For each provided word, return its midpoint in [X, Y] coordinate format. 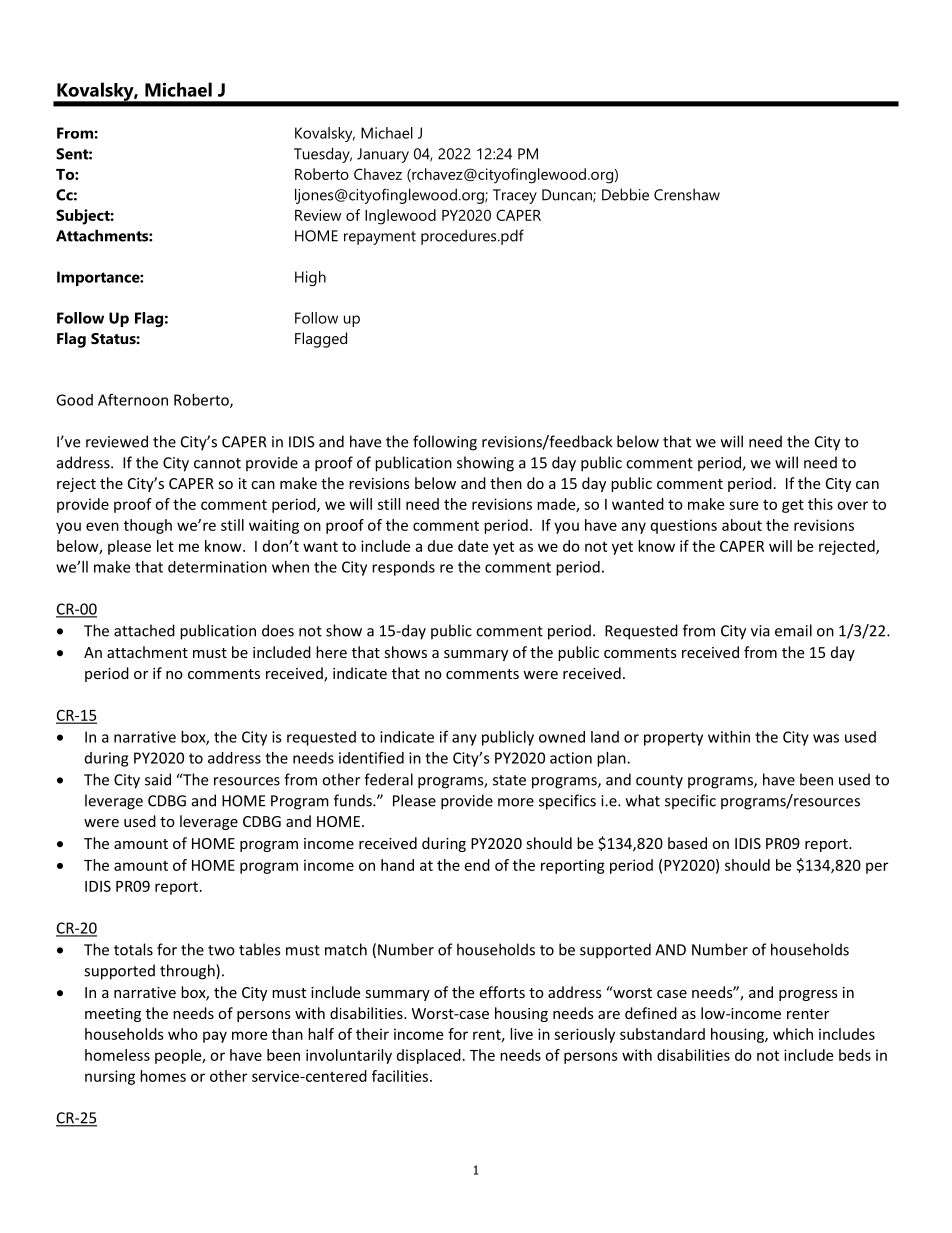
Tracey [515, 196]
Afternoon [133, 400]
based [687, 843]
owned [562, 737]
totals [133, 949]
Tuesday [323, 155]
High [310, 278]
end [477, 865]
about [742, 525]
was [826, 738]
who [183, 1034]
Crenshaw [687, 195]
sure [743, 505]
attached [144, 630]
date [473, 546]
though [148, 526]
